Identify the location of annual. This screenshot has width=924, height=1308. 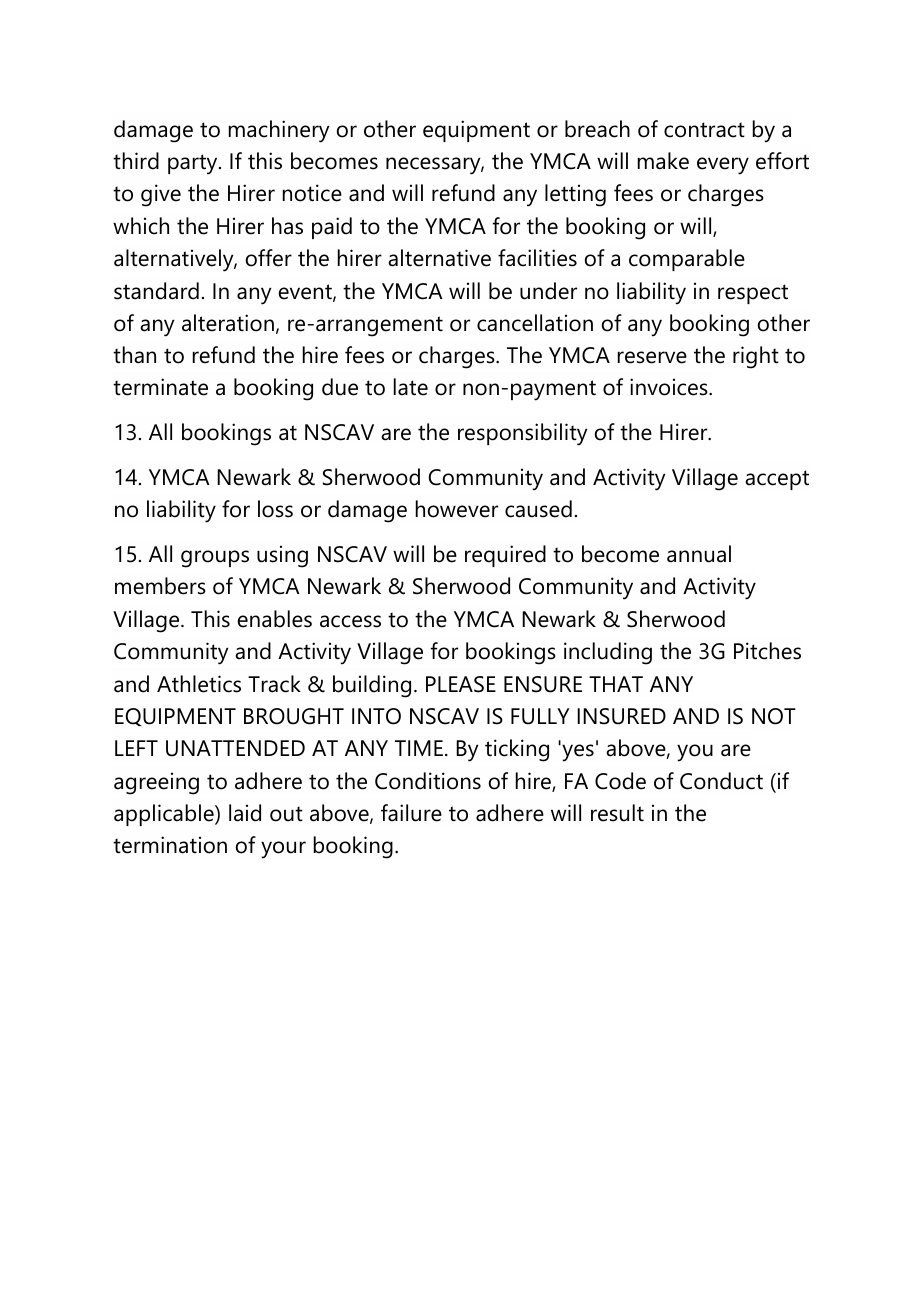
(699, 554).
